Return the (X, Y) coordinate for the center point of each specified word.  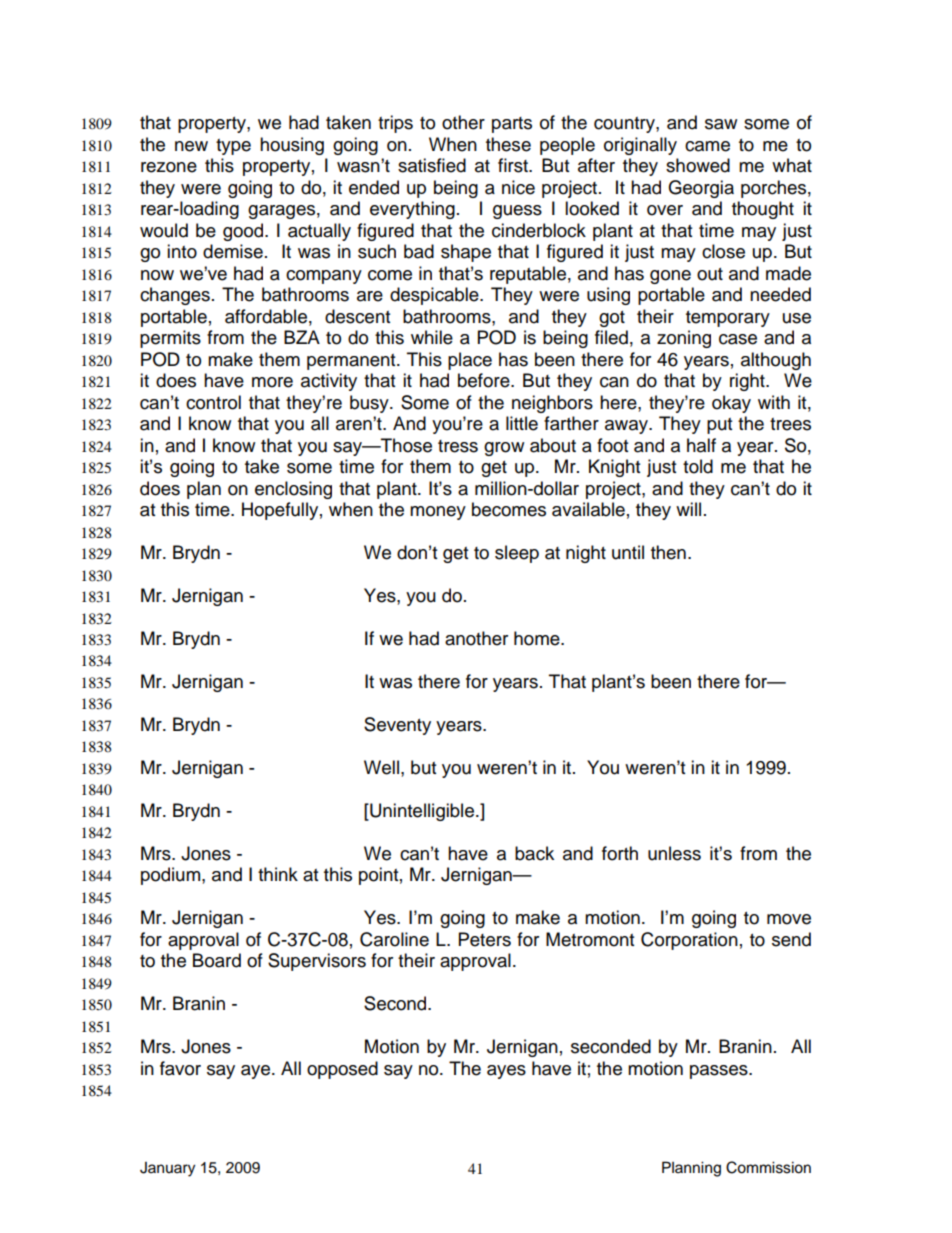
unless (674, 853)
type (233, 147)
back (534, 853)
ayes (506, 1072)
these (508, 144)
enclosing (293, 490)
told (698, 466)
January (167, 1169)
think (278, 874)
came (707, 146)
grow (504, 449)
